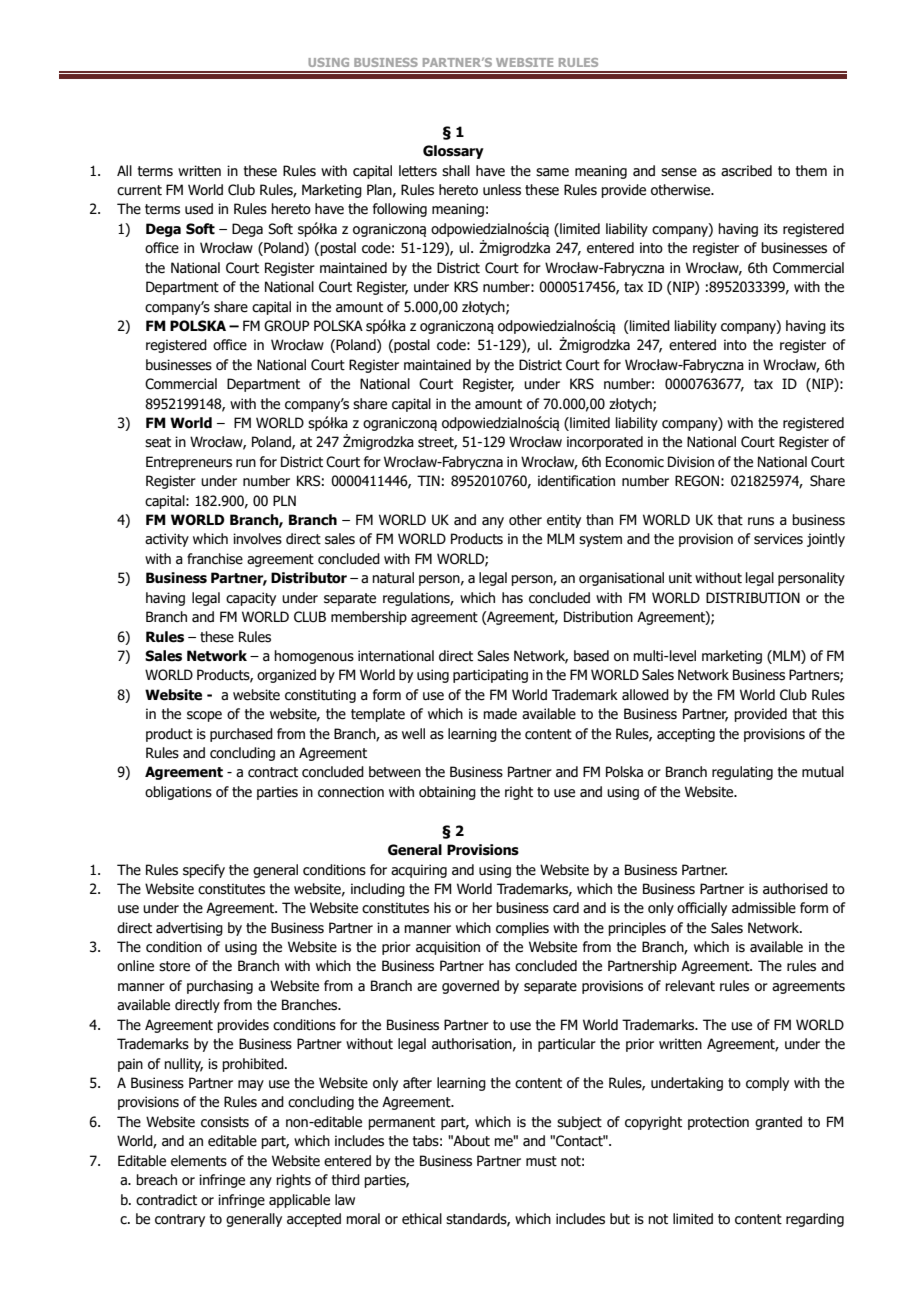 The image size is (924, 1308). What do you see at coordinates (199, 209) in the screenshot?
I see `used` at bounding box center [199, 209].
